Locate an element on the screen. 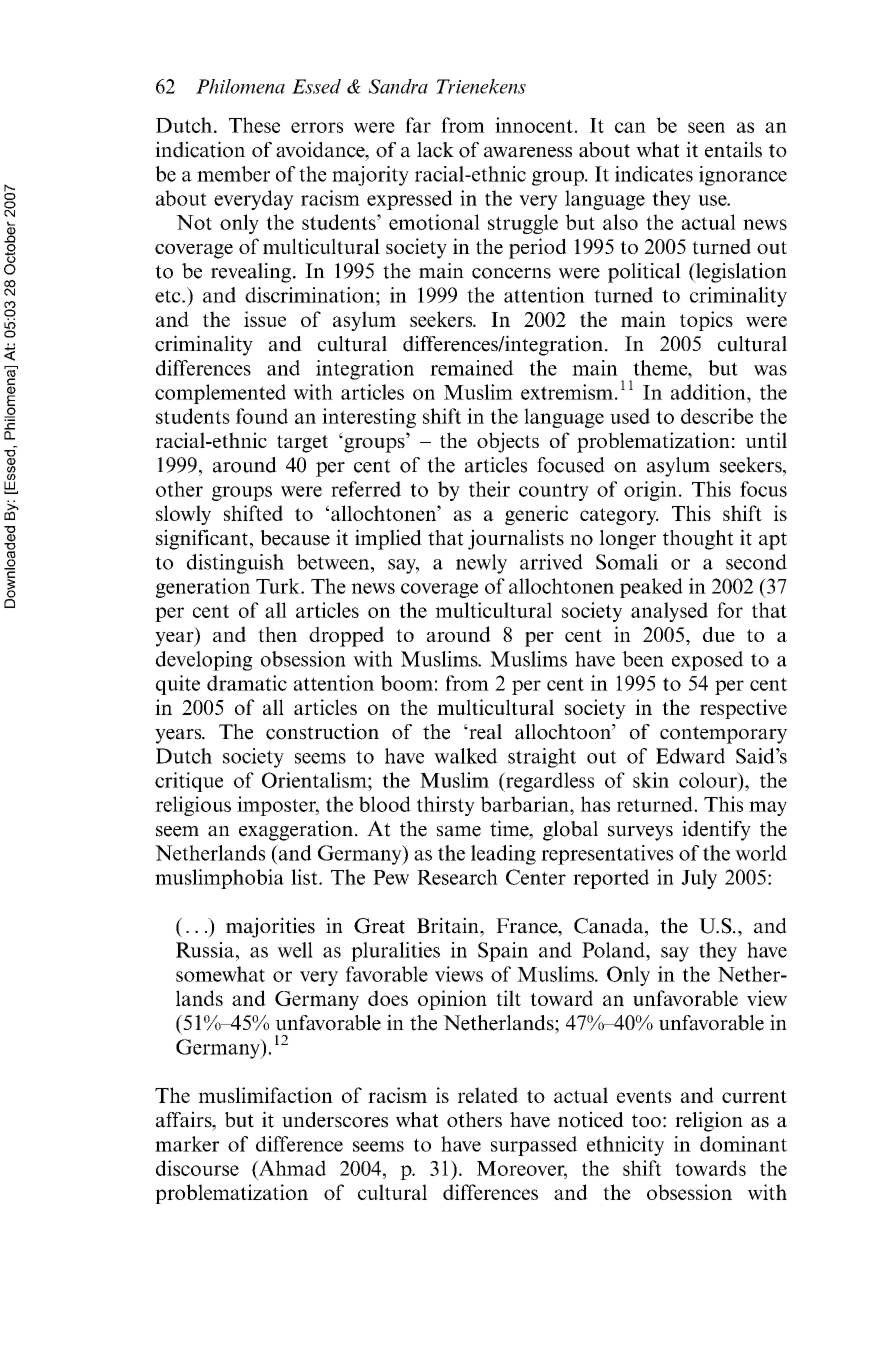  related is located at coordinates (488, 1095).
